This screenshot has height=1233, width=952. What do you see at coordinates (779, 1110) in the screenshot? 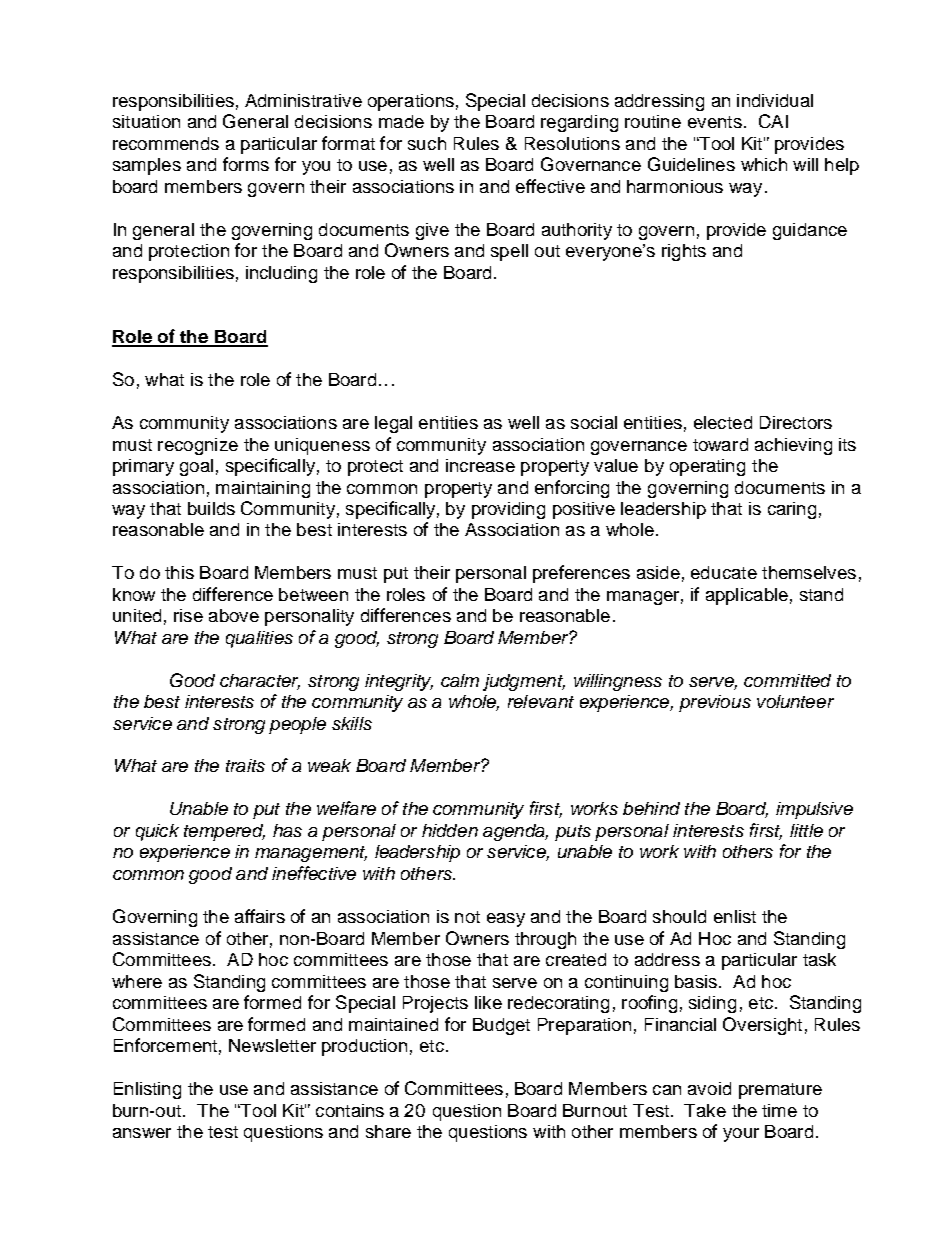
I see `time` at bounding box center [779, 1110].
